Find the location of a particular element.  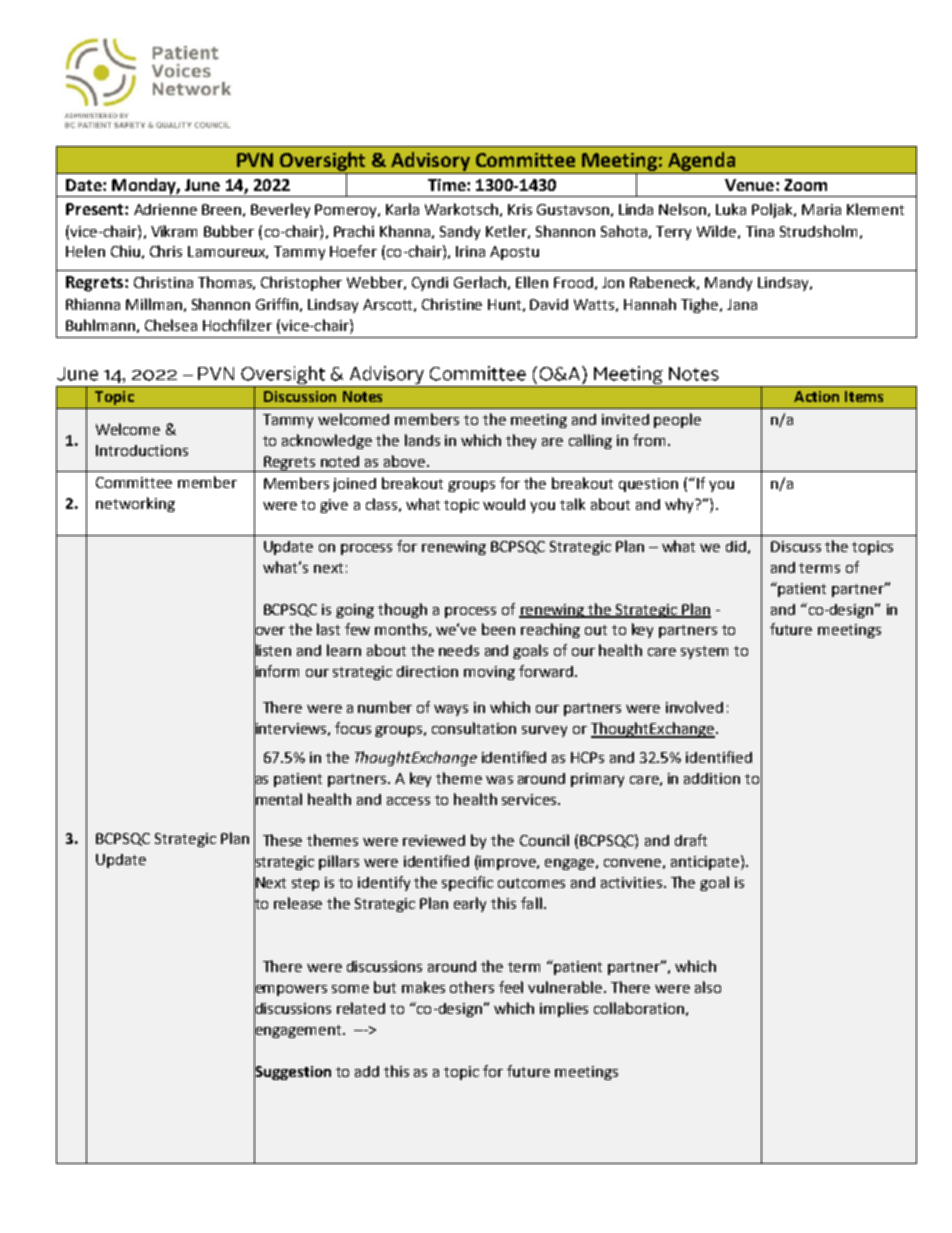

was is located at coordinates (499, 780).
